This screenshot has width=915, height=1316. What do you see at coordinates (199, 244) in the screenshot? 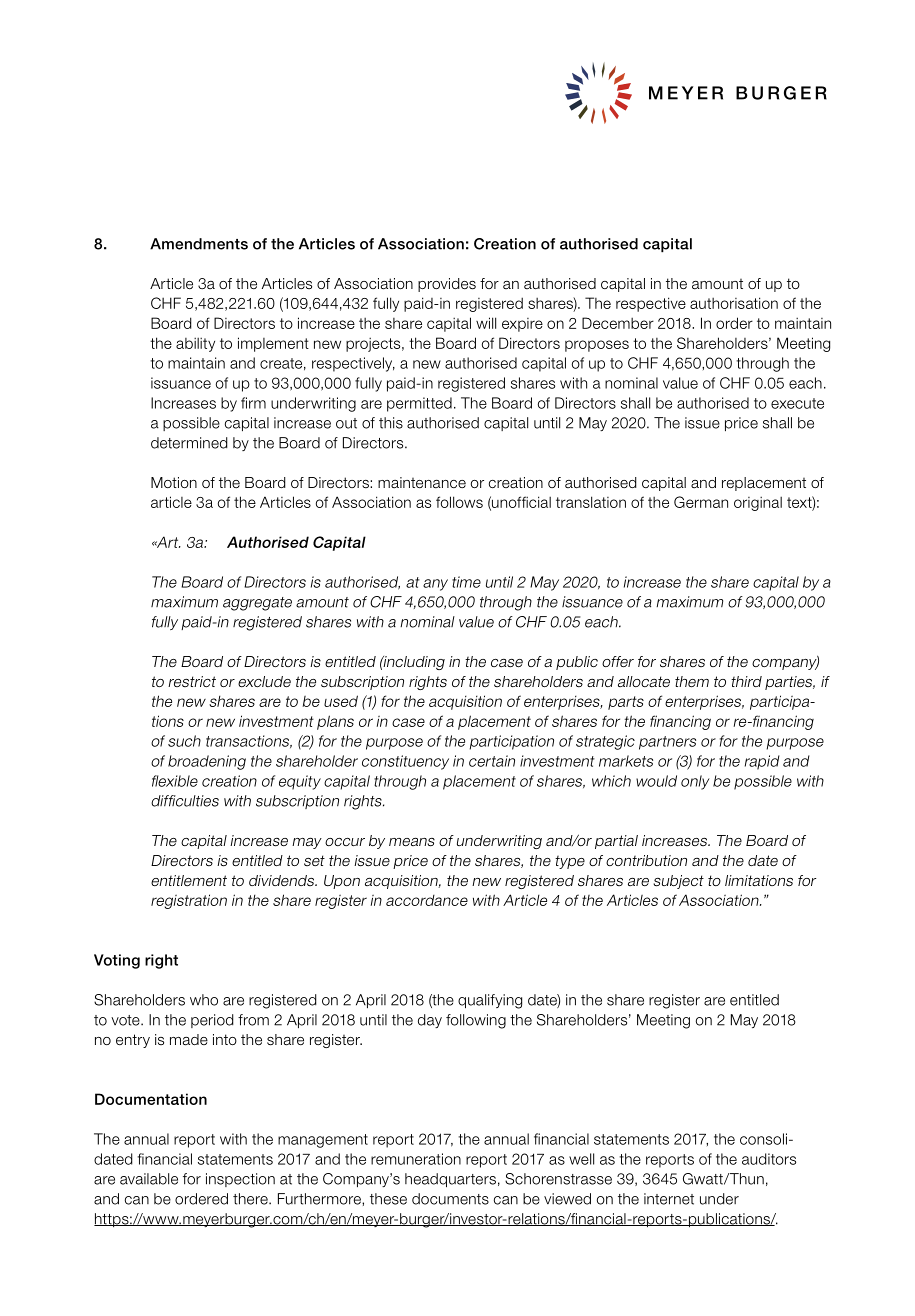
I see `Amendments` at bounding box center [199, 244].
